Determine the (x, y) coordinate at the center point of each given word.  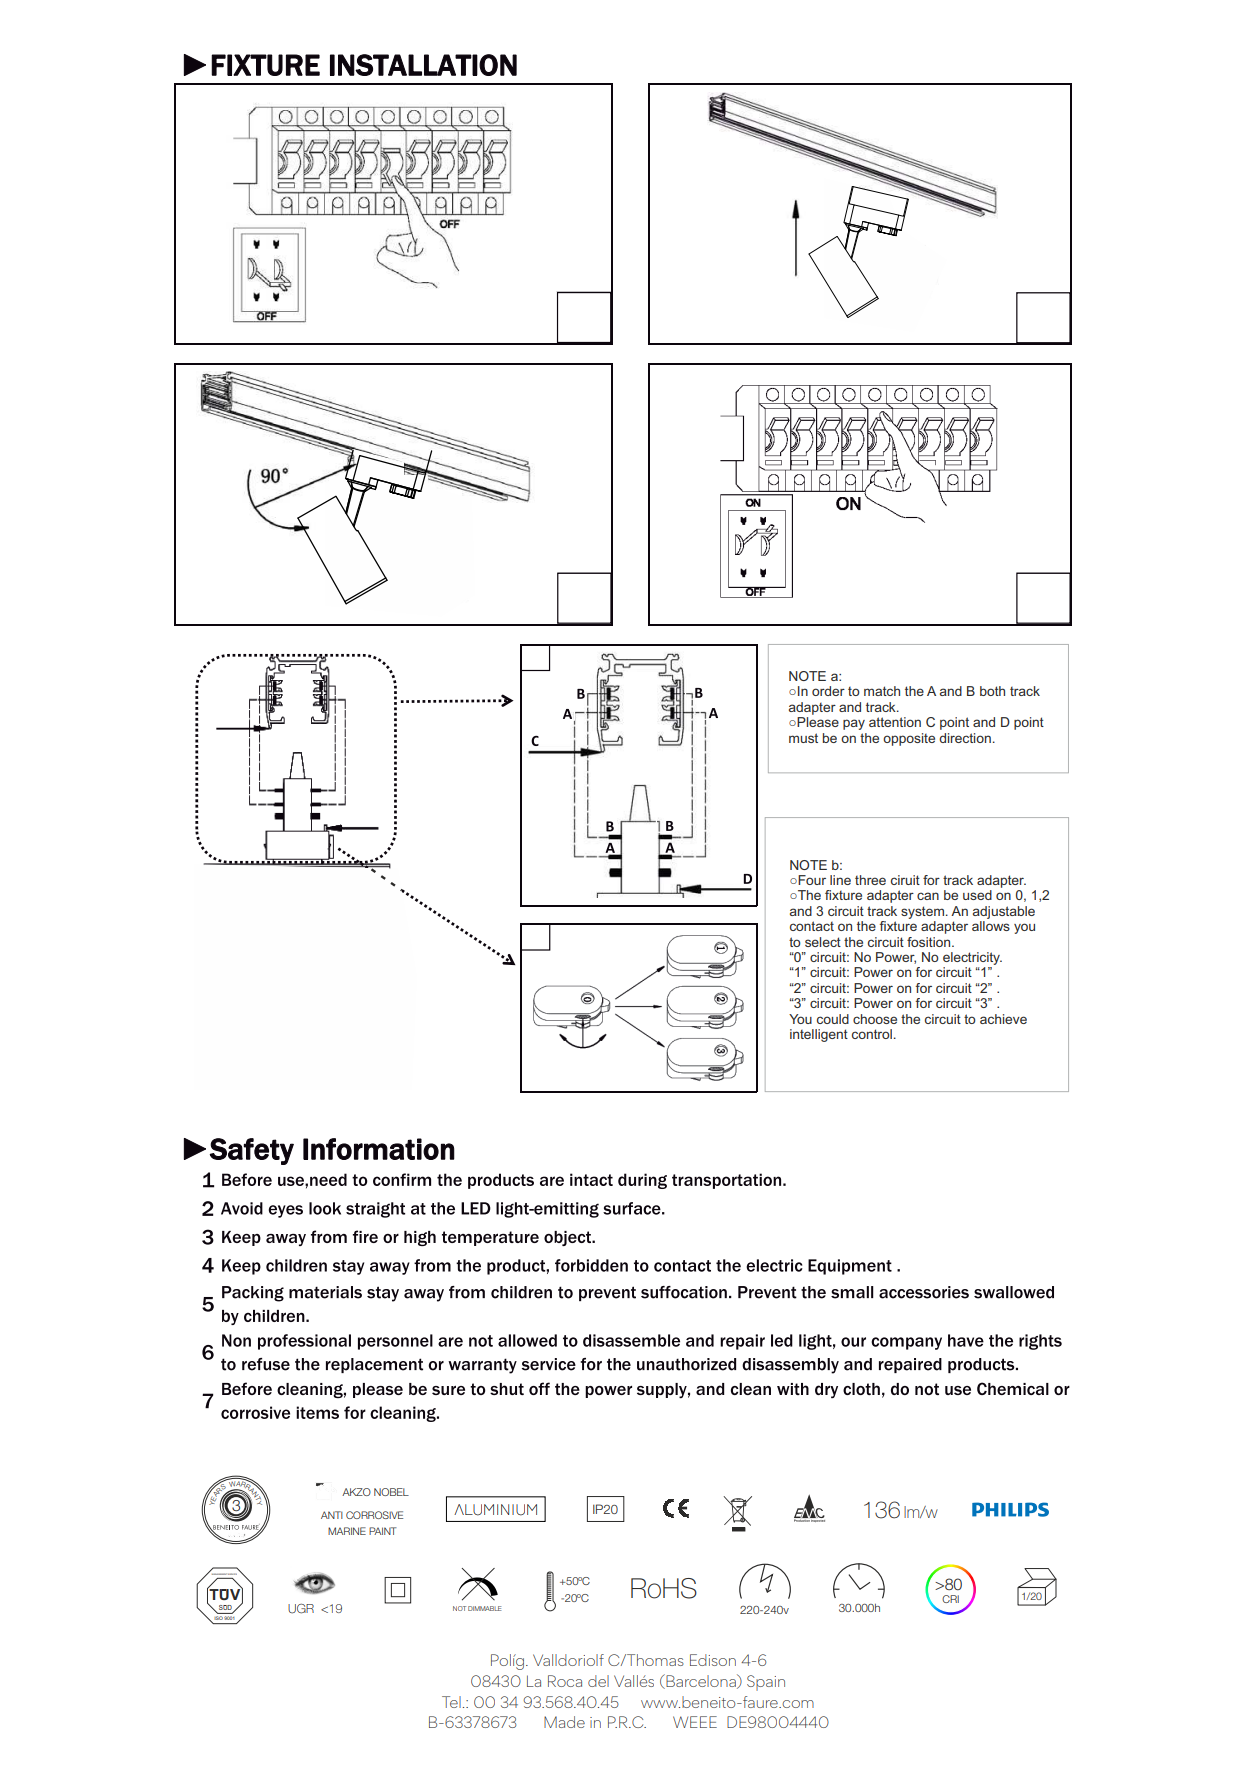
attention (895, 722)
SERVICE (234, 1573)
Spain (766, 1683)
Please (817, 722)
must (803, 738)
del (598, 1681)
